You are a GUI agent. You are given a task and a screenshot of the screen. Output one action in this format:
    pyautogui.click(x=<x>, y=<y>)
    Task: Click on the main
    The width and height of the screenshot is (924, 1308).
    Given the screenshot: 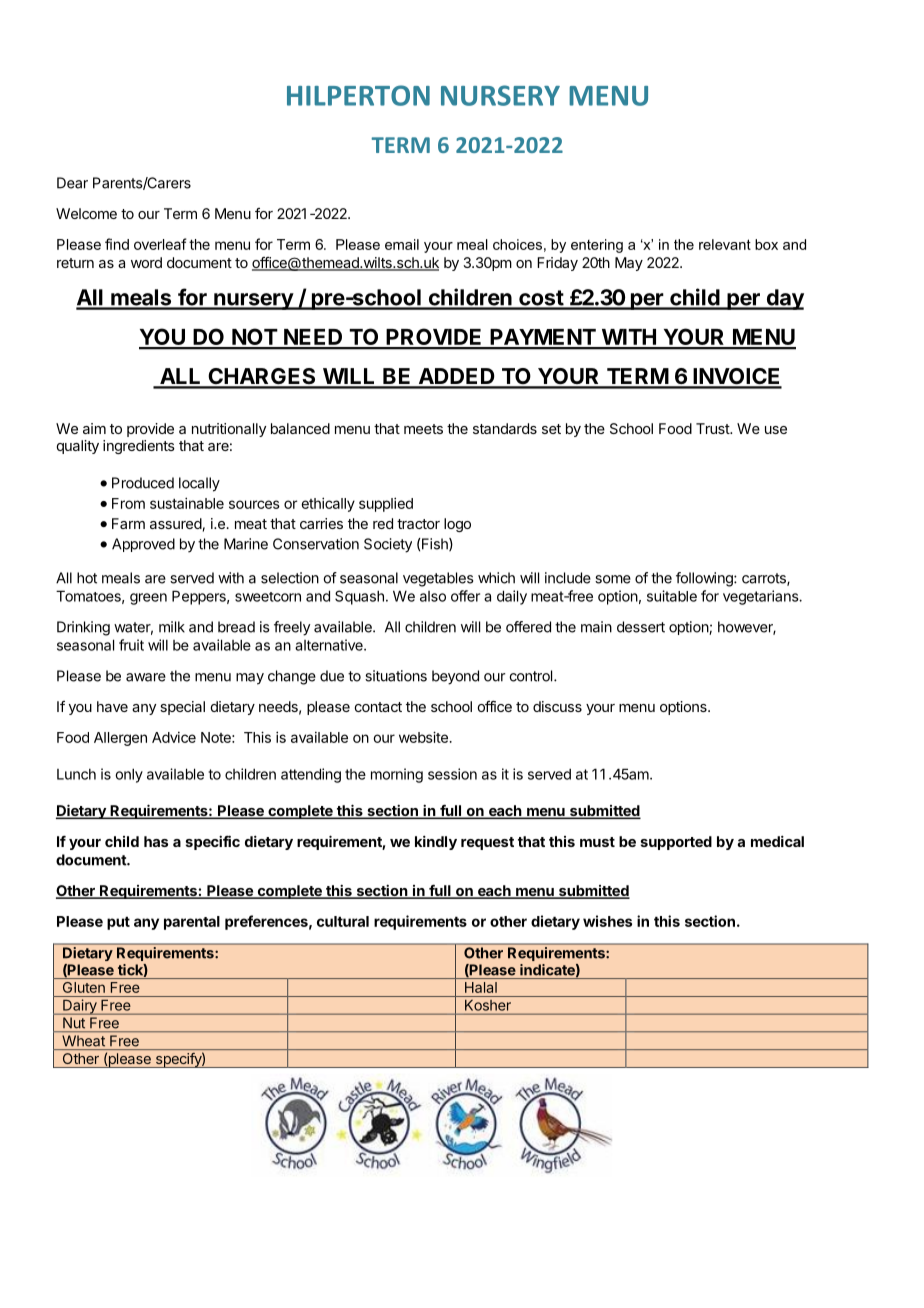 What is the action you would take?
    pyautogui.click(x=596, y=627)
